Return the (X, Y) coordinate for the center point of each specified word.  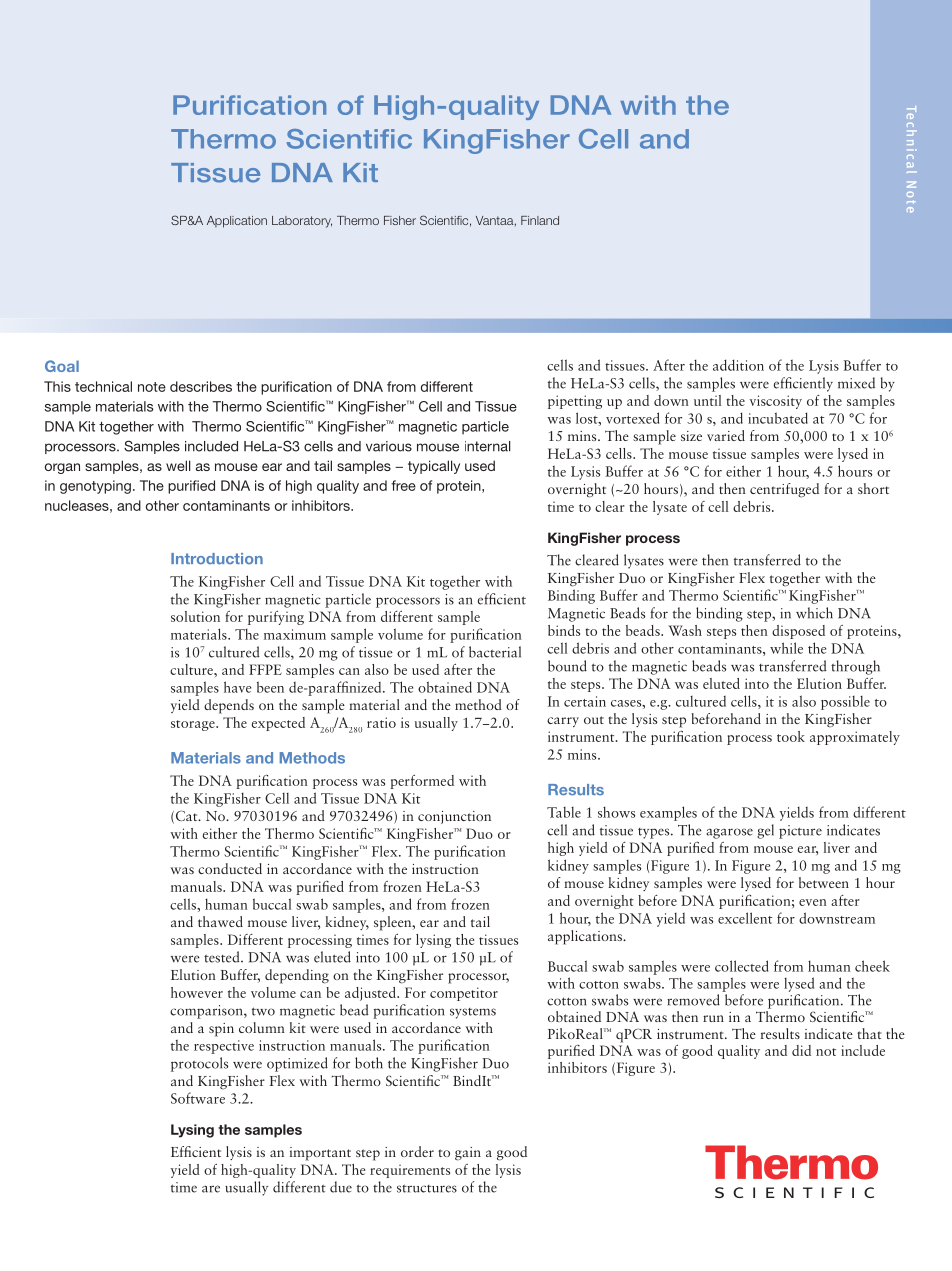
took (791, 736)
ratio (381, 722)
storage (194, 725)
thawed (220, 921)
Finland (540, 220)
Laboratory (302, 222)
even (813, 902)
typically (434, 467)
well (178, 465)
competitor (464, 994)
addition (738, 365)
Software (198, 1098)
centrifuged (784, 490)
